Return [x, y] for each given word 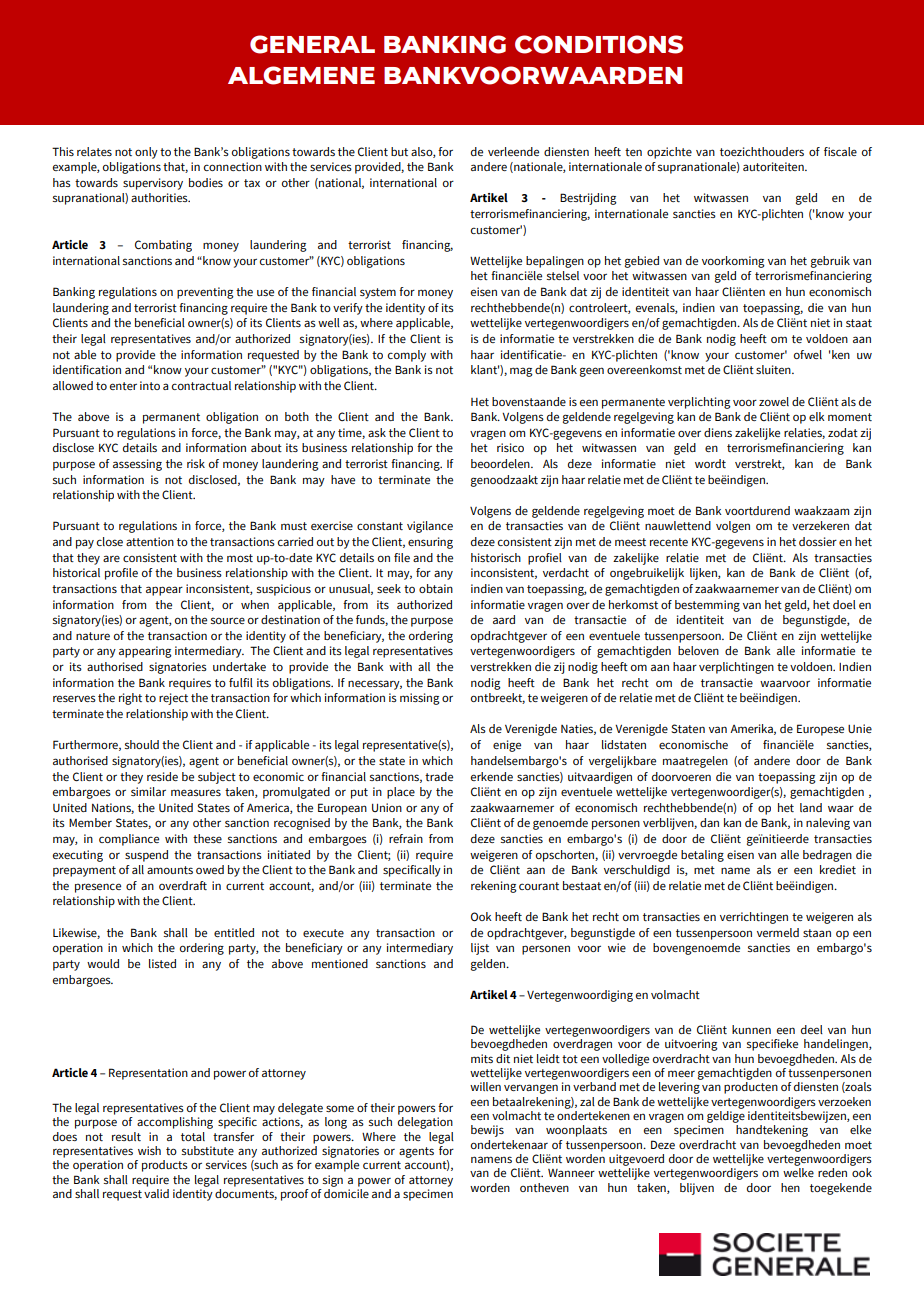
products [165, 1166]
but [399, 151]
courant [539, 886]
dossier [818, 541]
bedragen [827, 856]
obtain [436, 588]
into [150, 385]
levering [679, 1088]
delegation [425, 1123]
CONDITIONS [599, 44]
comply [407, 356]
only [146, 153]
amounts [170, 870]
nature [93, 636]
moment [850, 417]
